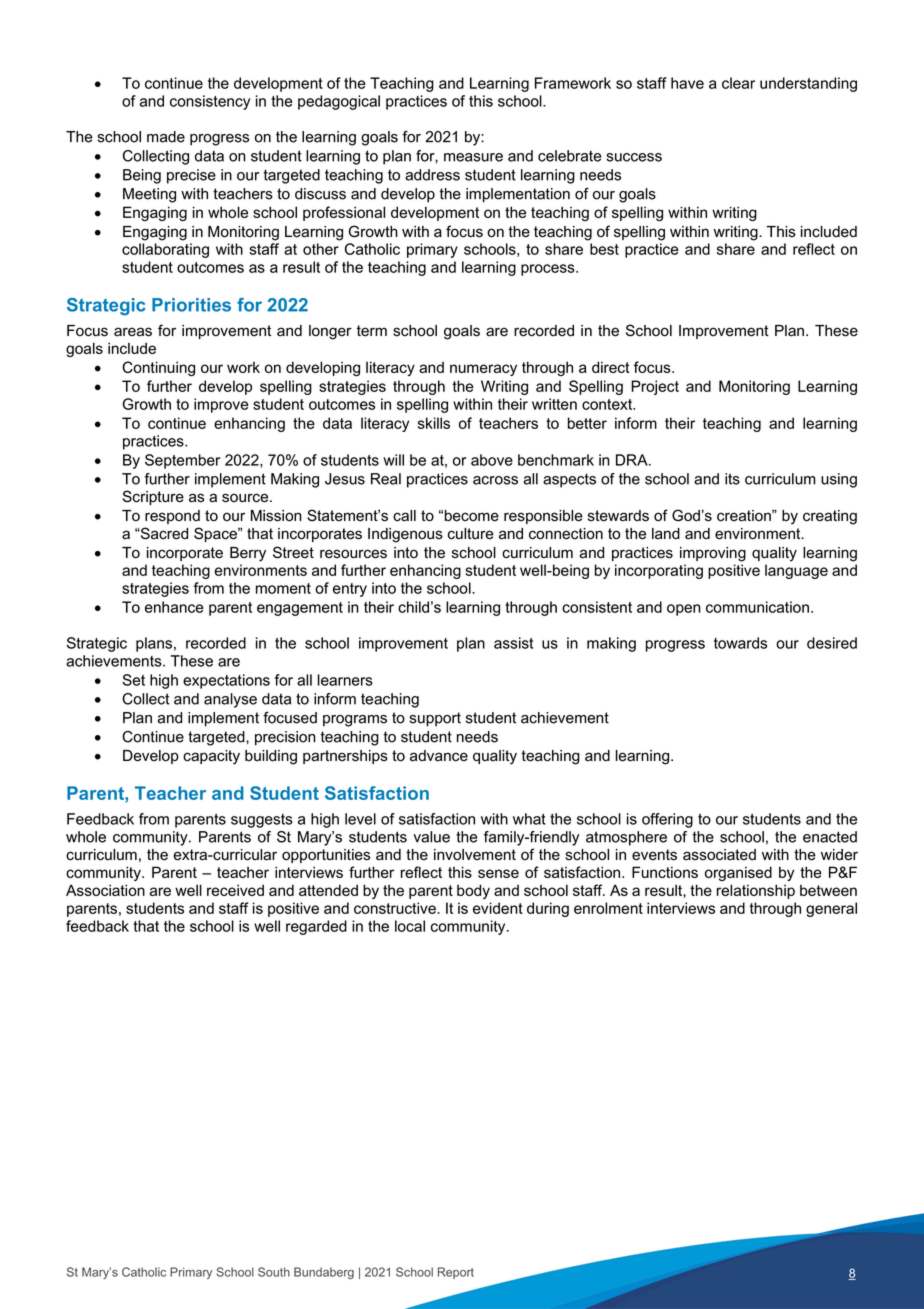 The width and height of the document is (924, 1309). I want to click on received, so click(235, 890).
